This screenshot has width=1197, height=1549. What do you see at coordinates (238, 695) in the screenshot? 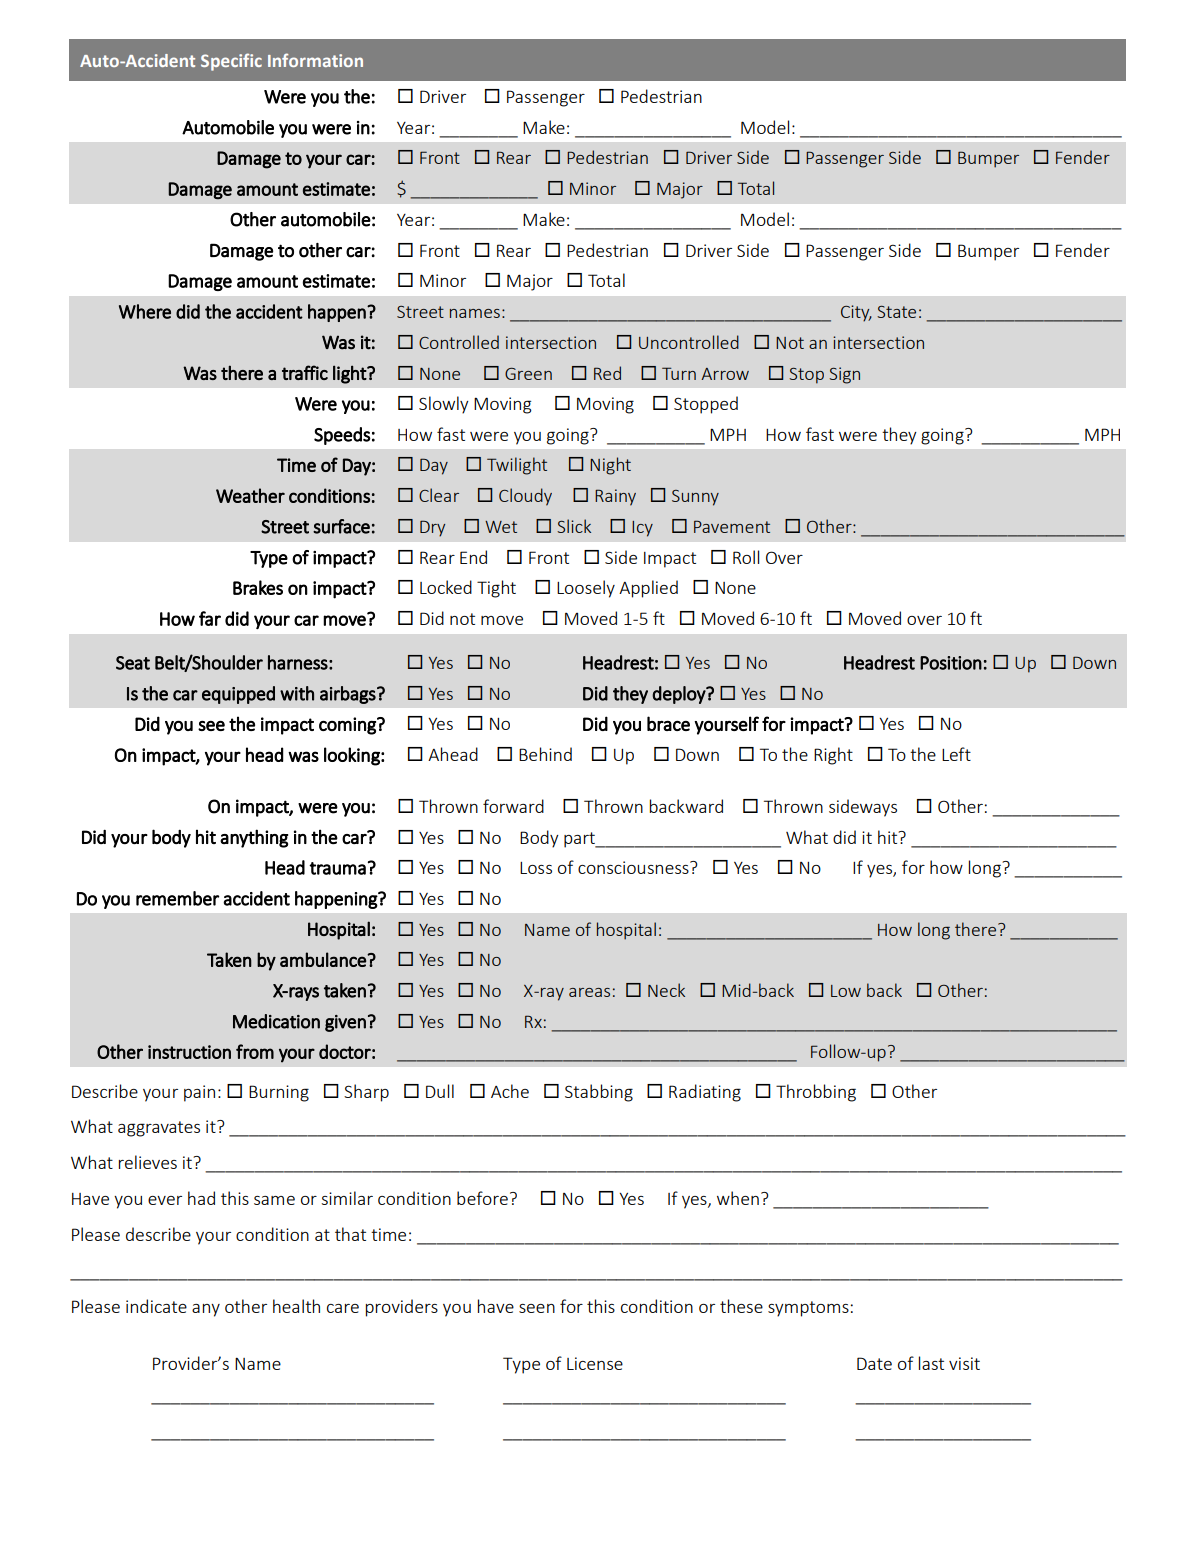
I see `equipped` at bounding box center [238, 695].
